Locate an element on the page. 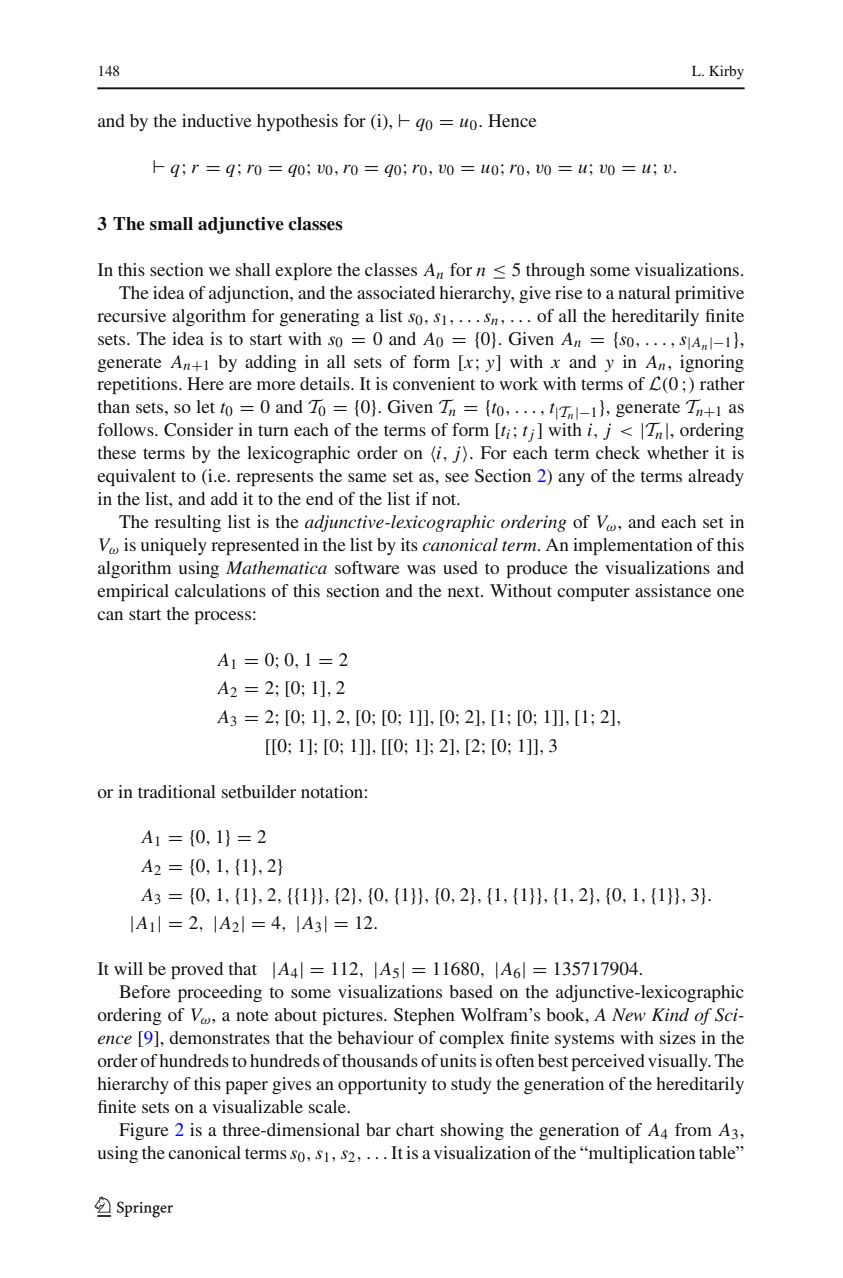  inductive is located at coordinates (217, 120).
